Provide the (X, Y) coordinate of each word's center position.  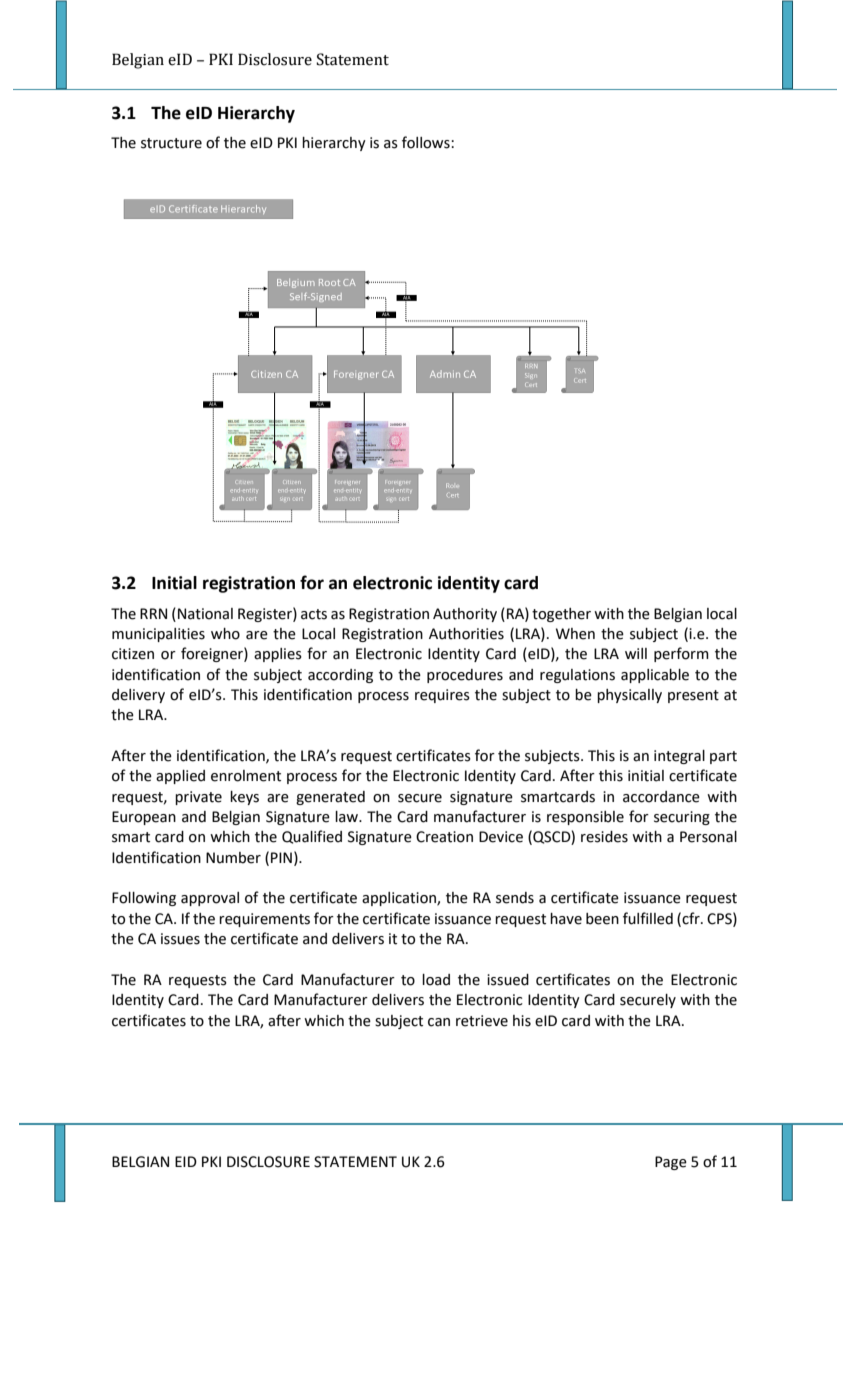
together (561, 615)
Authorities (466, 634)
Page (671, 1163)
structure (171, 143)
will (636, 653)
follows (427, 142)
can (439, 1022)
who (225, 634)
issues (180, 939)
